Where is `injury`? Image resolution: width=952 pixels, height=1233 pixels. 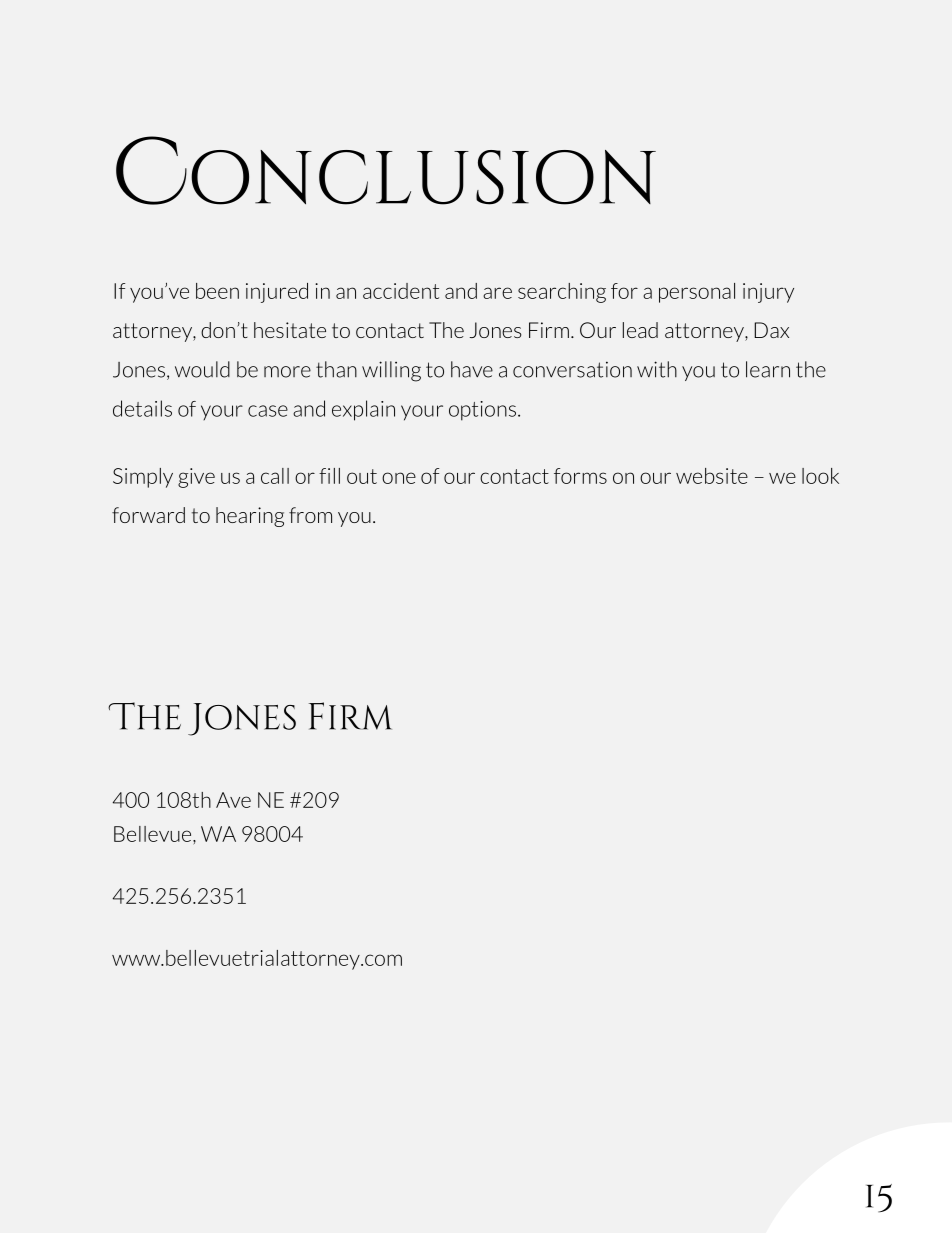 injury is located at coordinates (768, 293).
